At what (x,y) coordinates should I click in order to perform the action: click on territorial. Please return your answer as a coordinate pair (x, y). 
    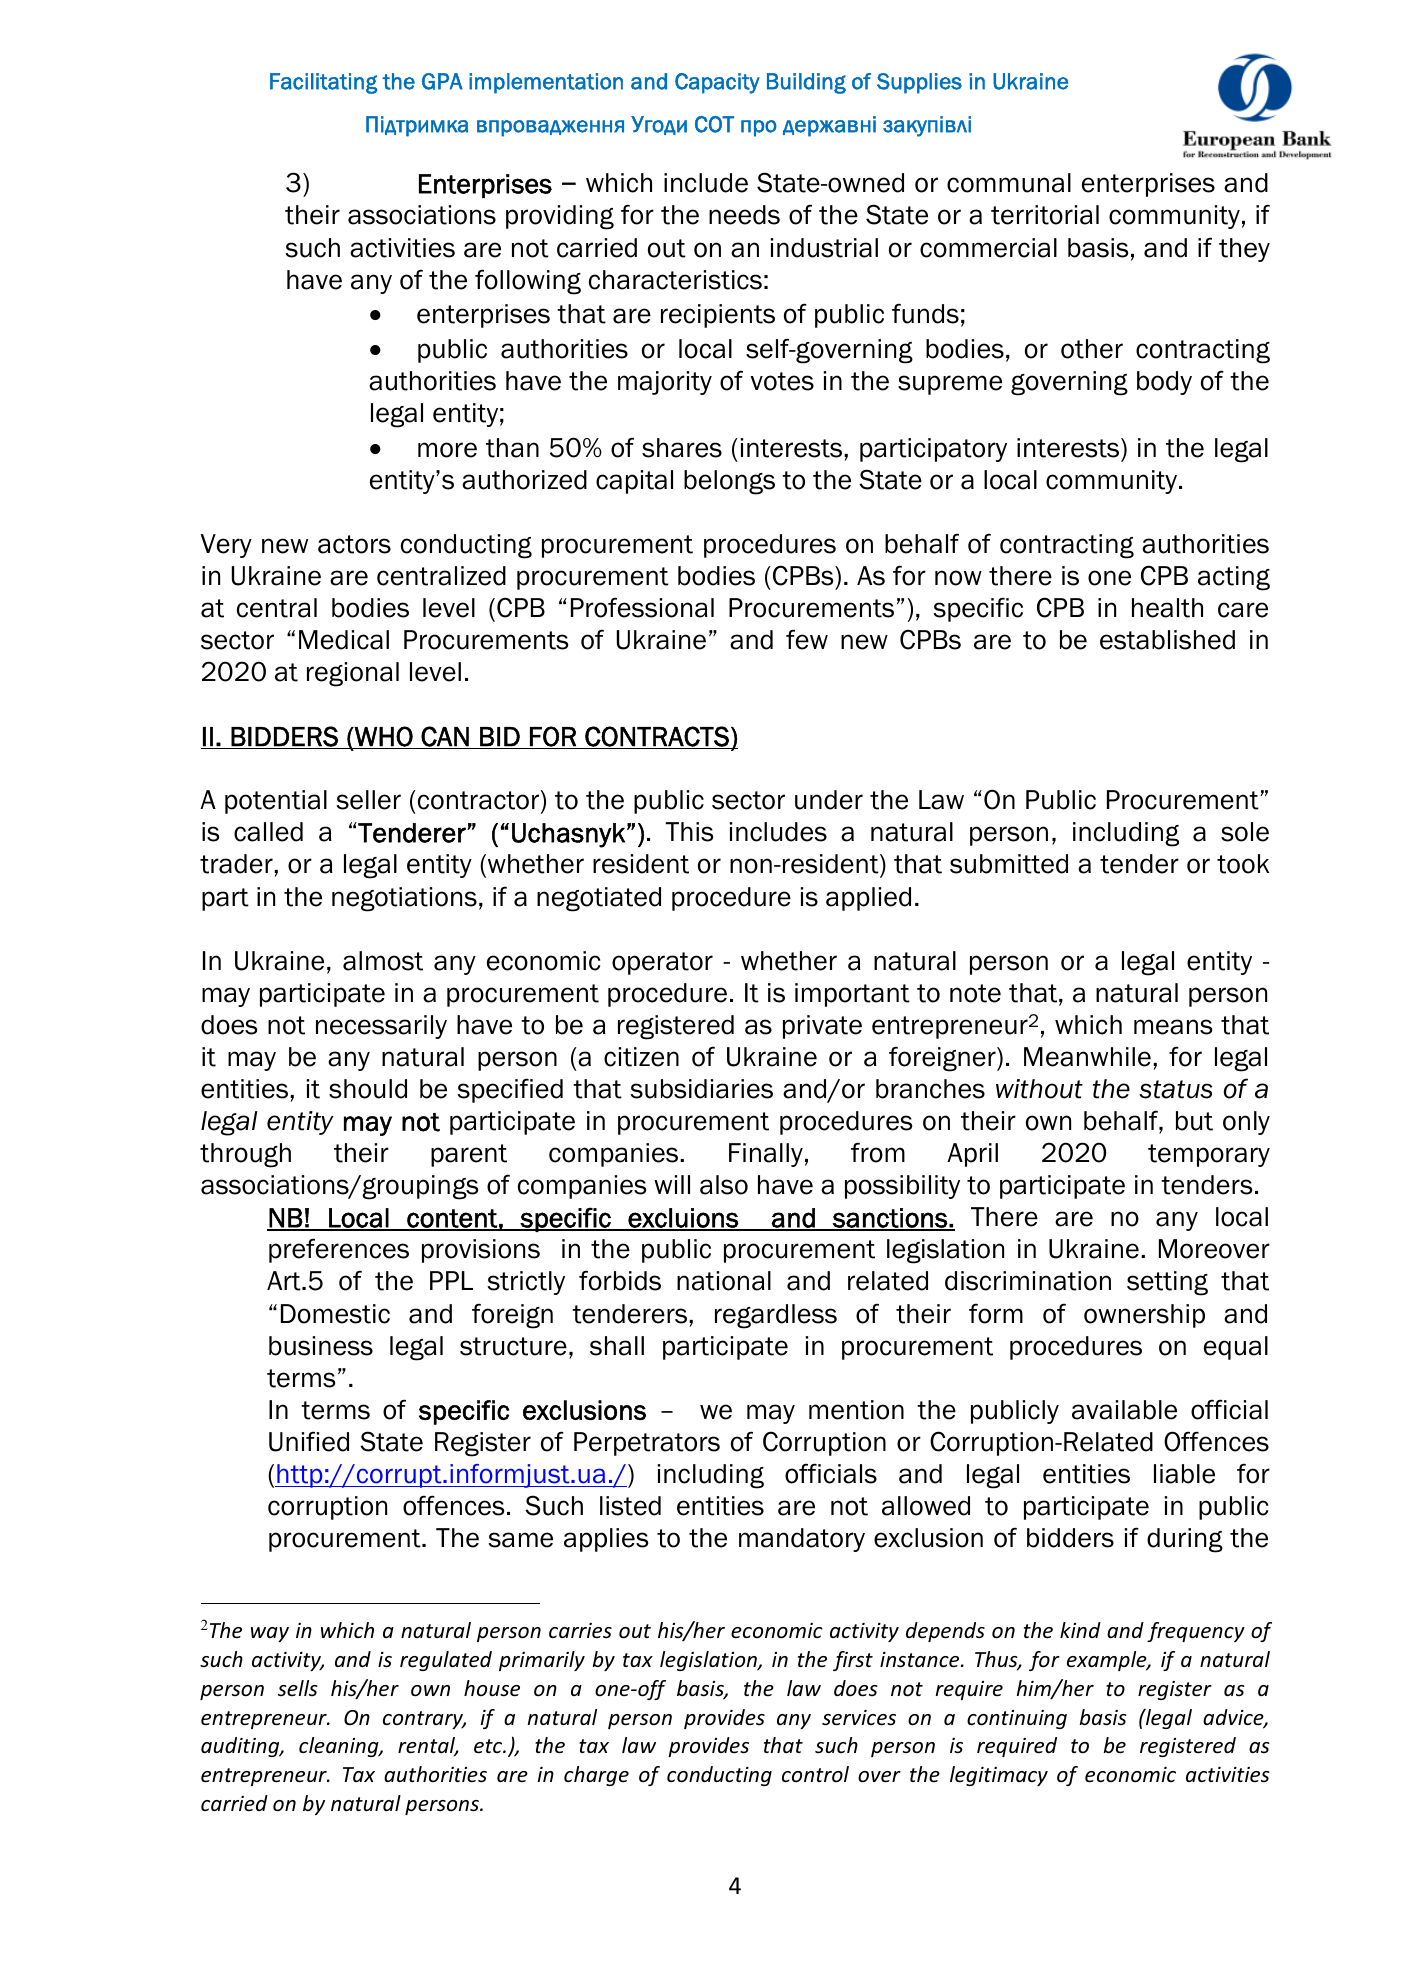
    Looking at the image, I should click on (1045, 215).
